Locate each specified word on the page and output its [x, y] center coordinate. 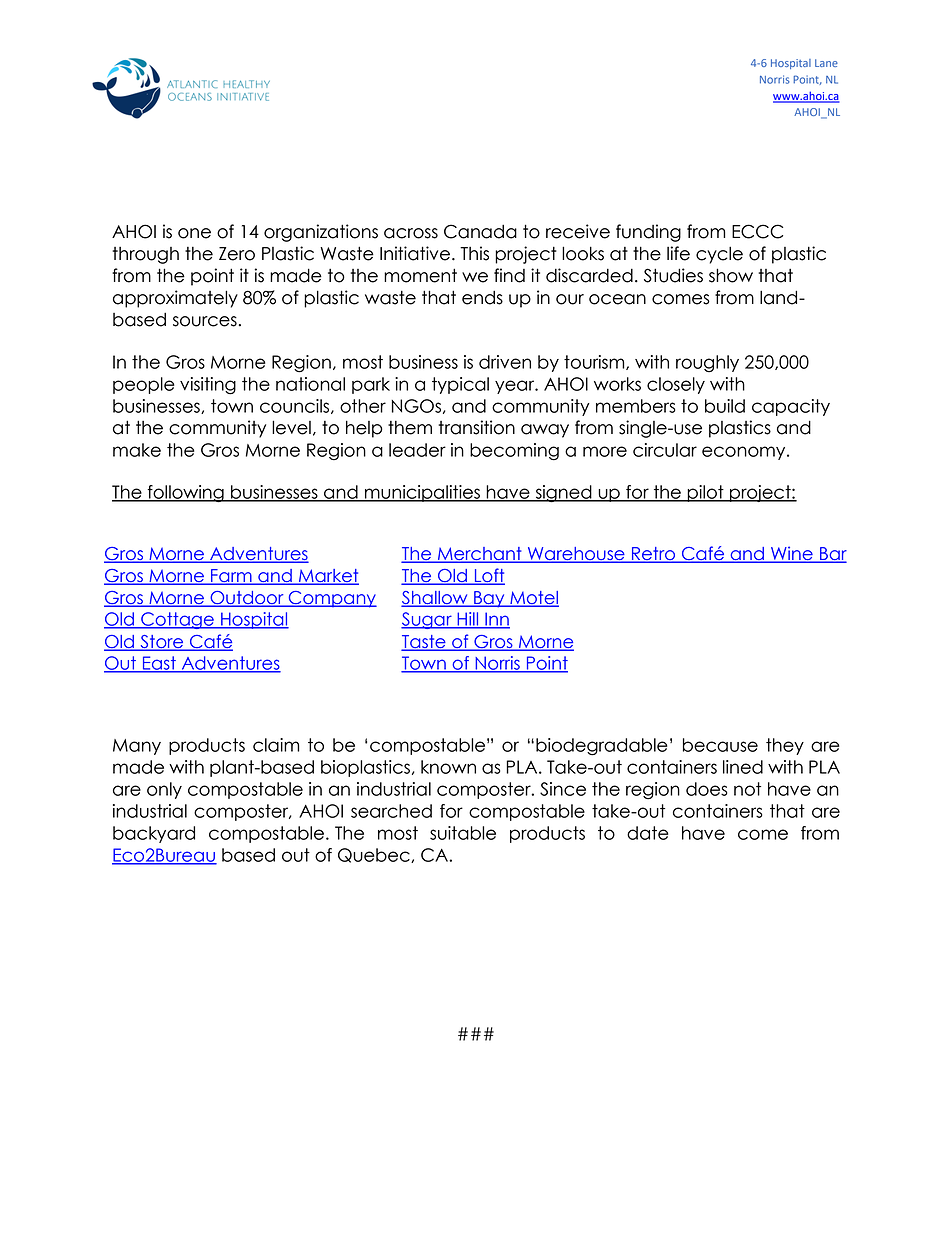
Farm [231, 577]
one [194, 233]
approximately [175, 299]
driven [505, 362]
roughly [707, 364]
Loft [489, 576]
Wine [792, 554]
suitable [463, 833]
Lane [826, 63]
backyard [154, 834]
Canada [480, 231]
